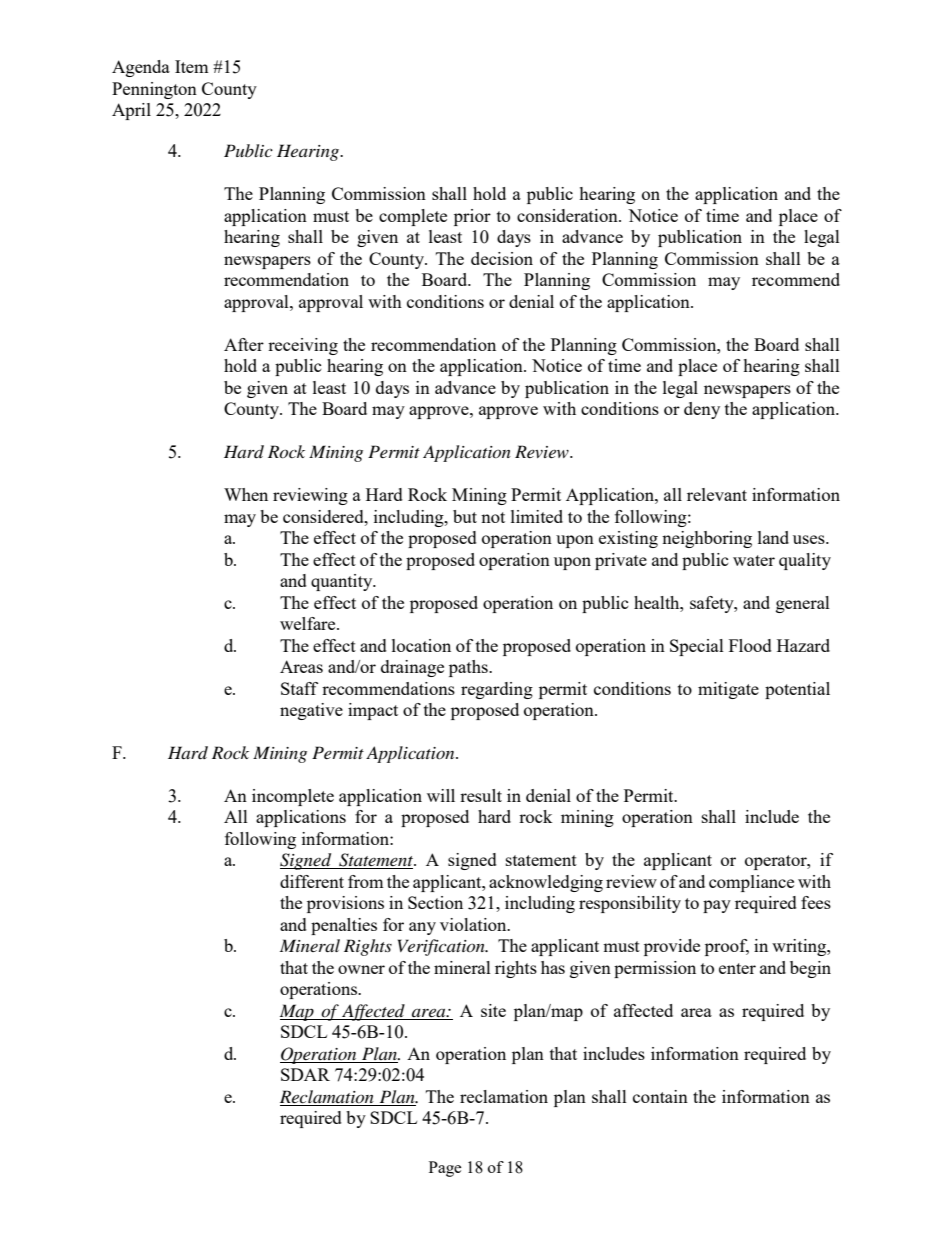  Describe the element at coordinates (465, 516) in the page. I see `but` at that location.
